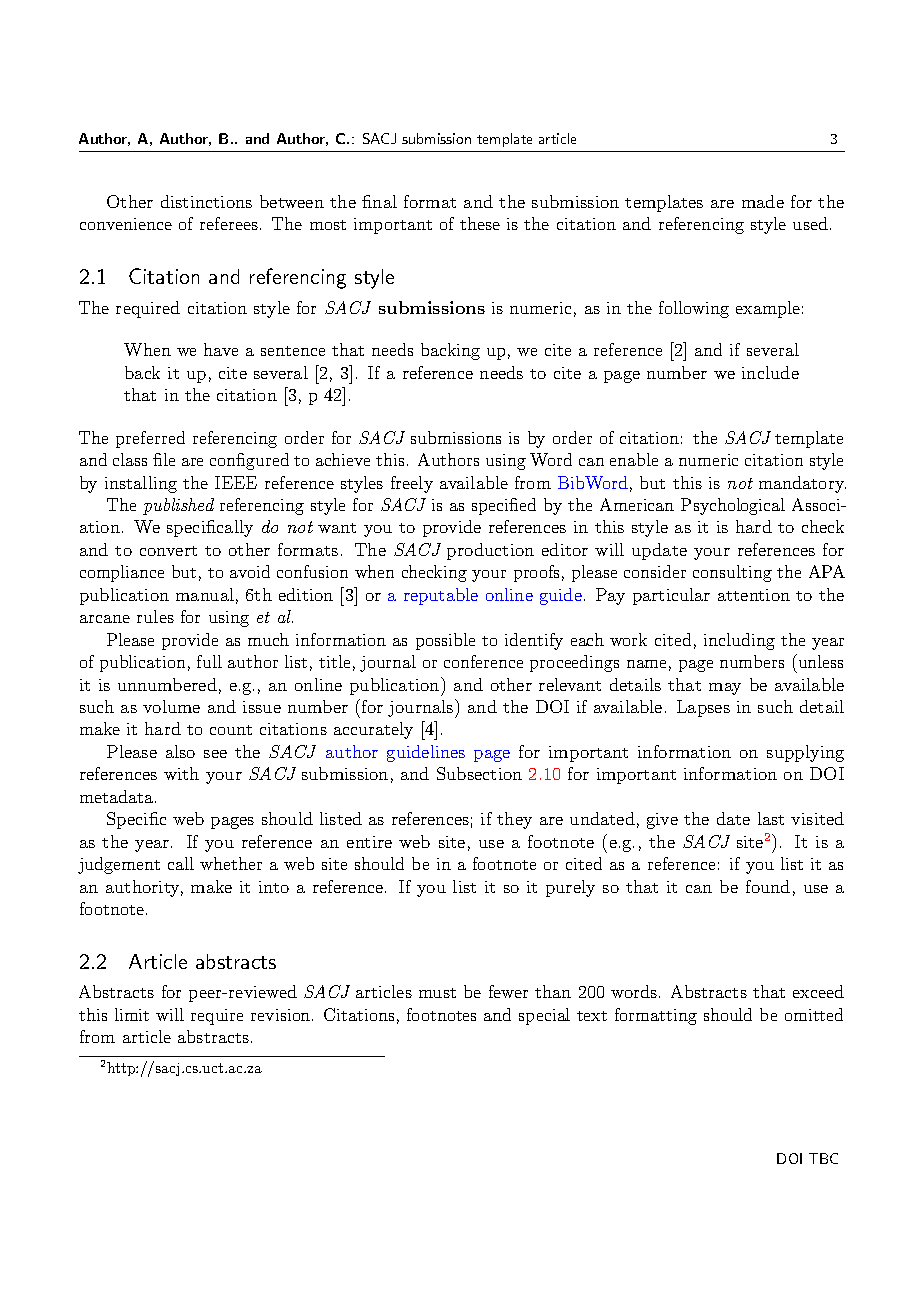 The width and height of the image is (924, 1308). I want to click on whether, so click(231, 863).
